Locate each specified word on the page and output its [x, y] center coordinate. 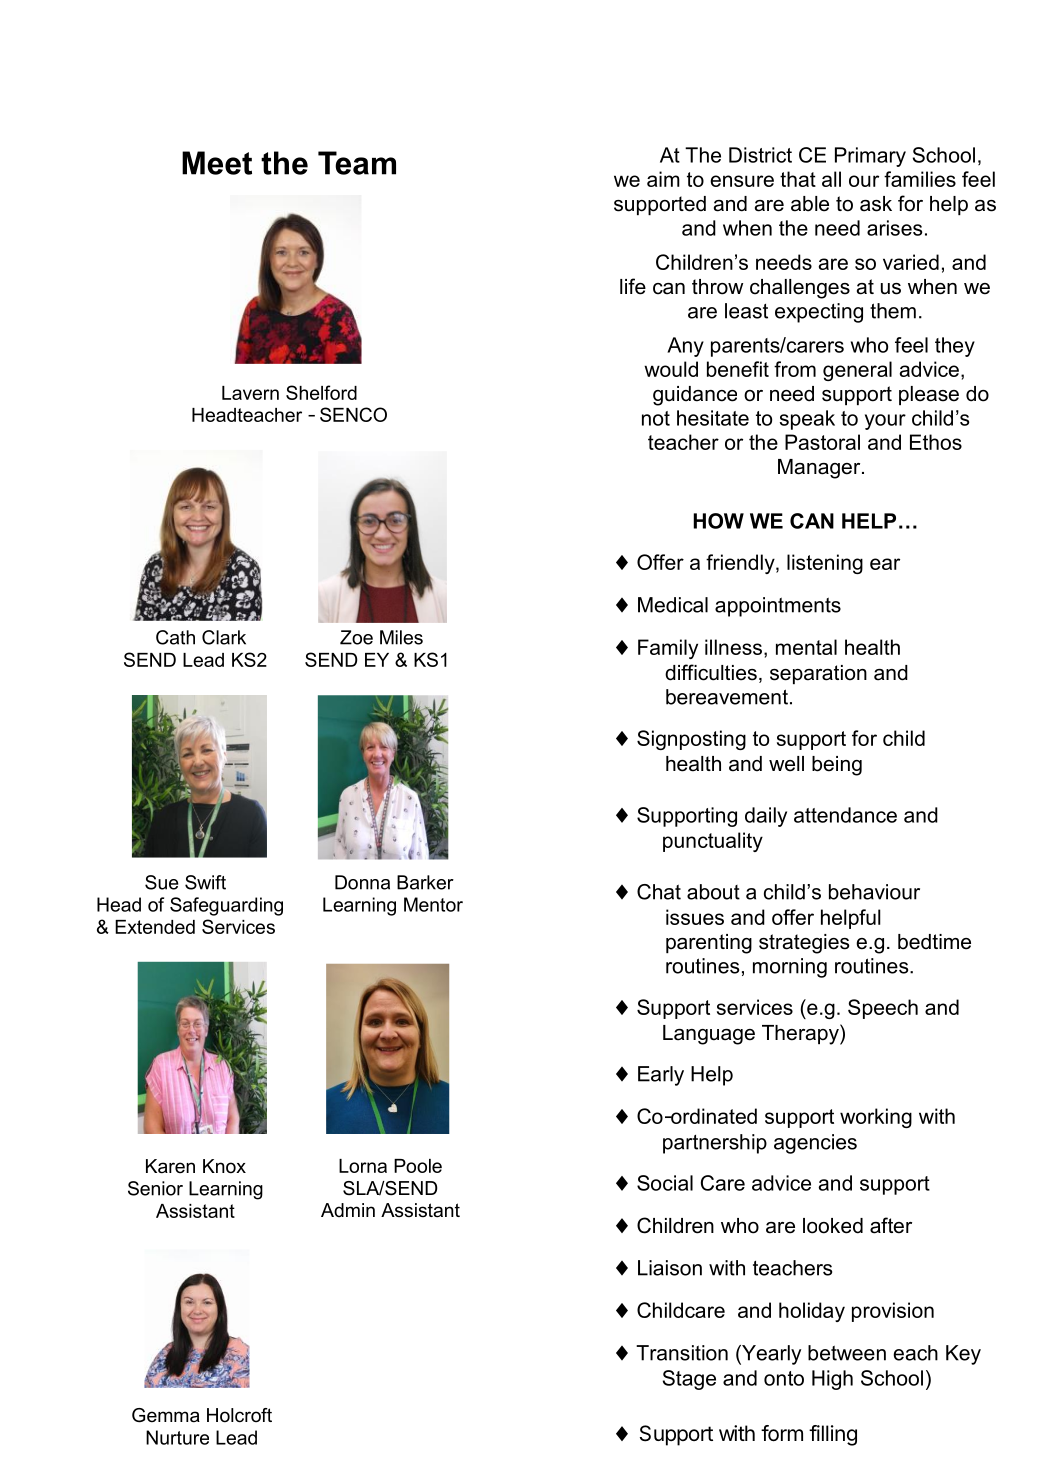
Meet [217, 163]
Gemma [166, 1415]
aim [663, 179]
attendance [845, 815]
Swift [205, 882]
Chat [659, 892]
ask [876, 204]
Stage [689, 1380]
